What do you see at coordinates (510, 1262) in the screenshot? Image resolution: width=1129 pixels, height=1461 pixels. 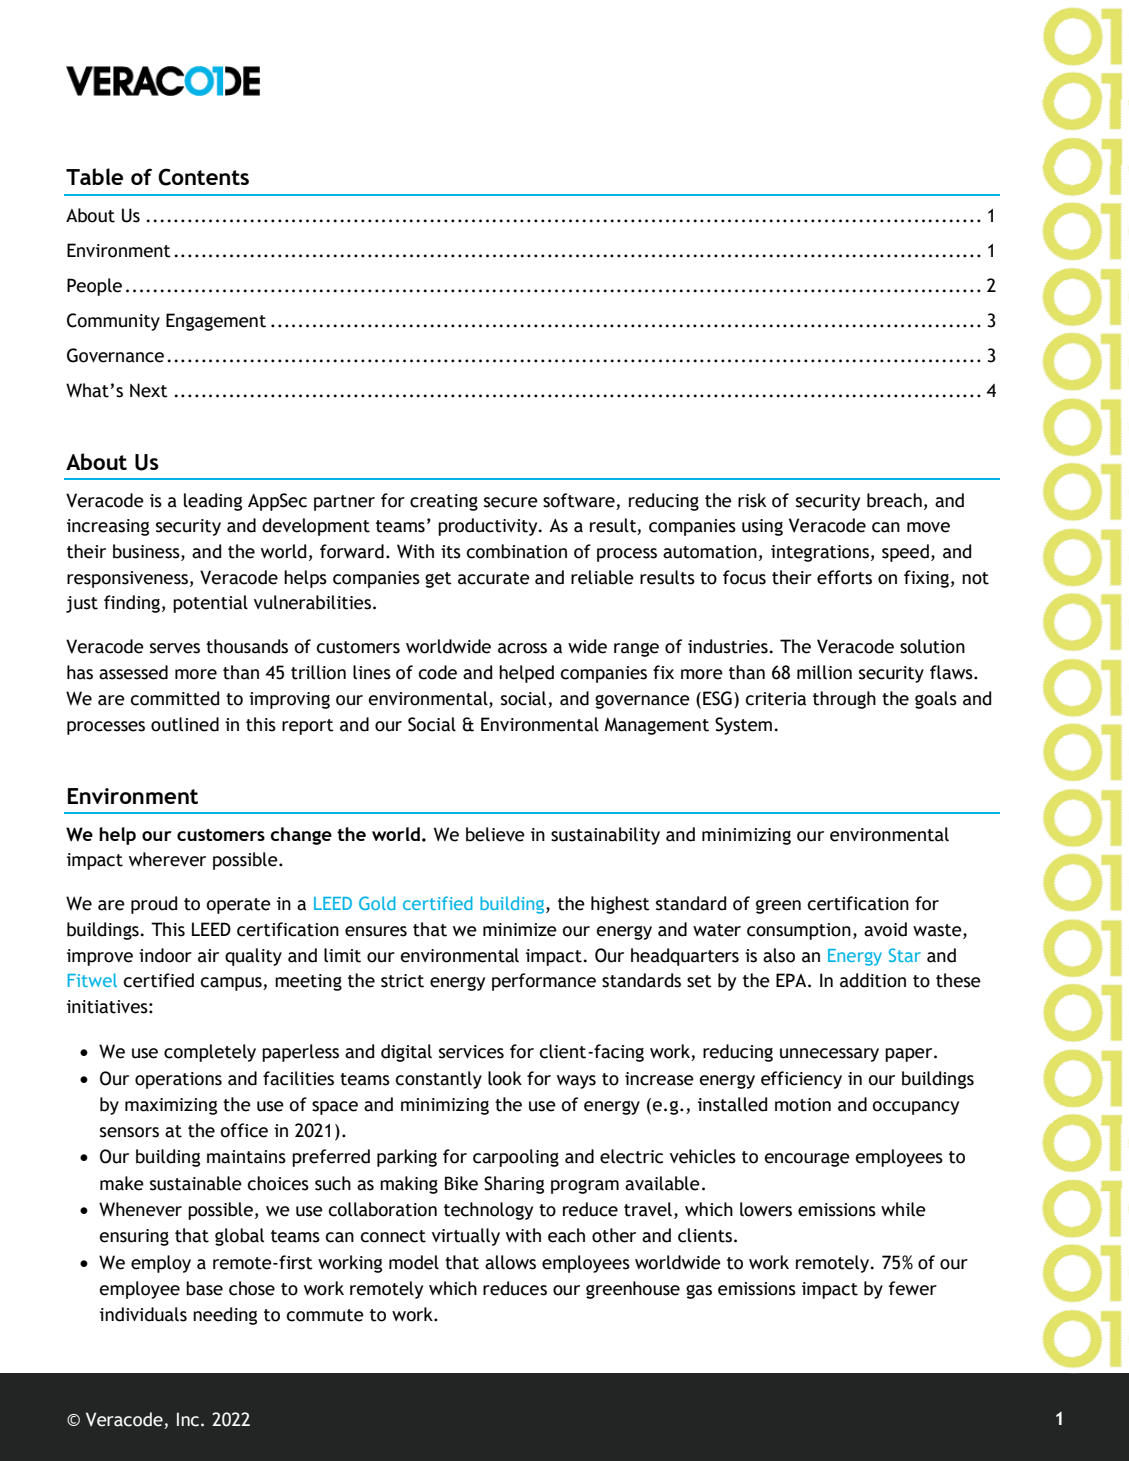 I see `allows` at bounding box center [510, 1262].
